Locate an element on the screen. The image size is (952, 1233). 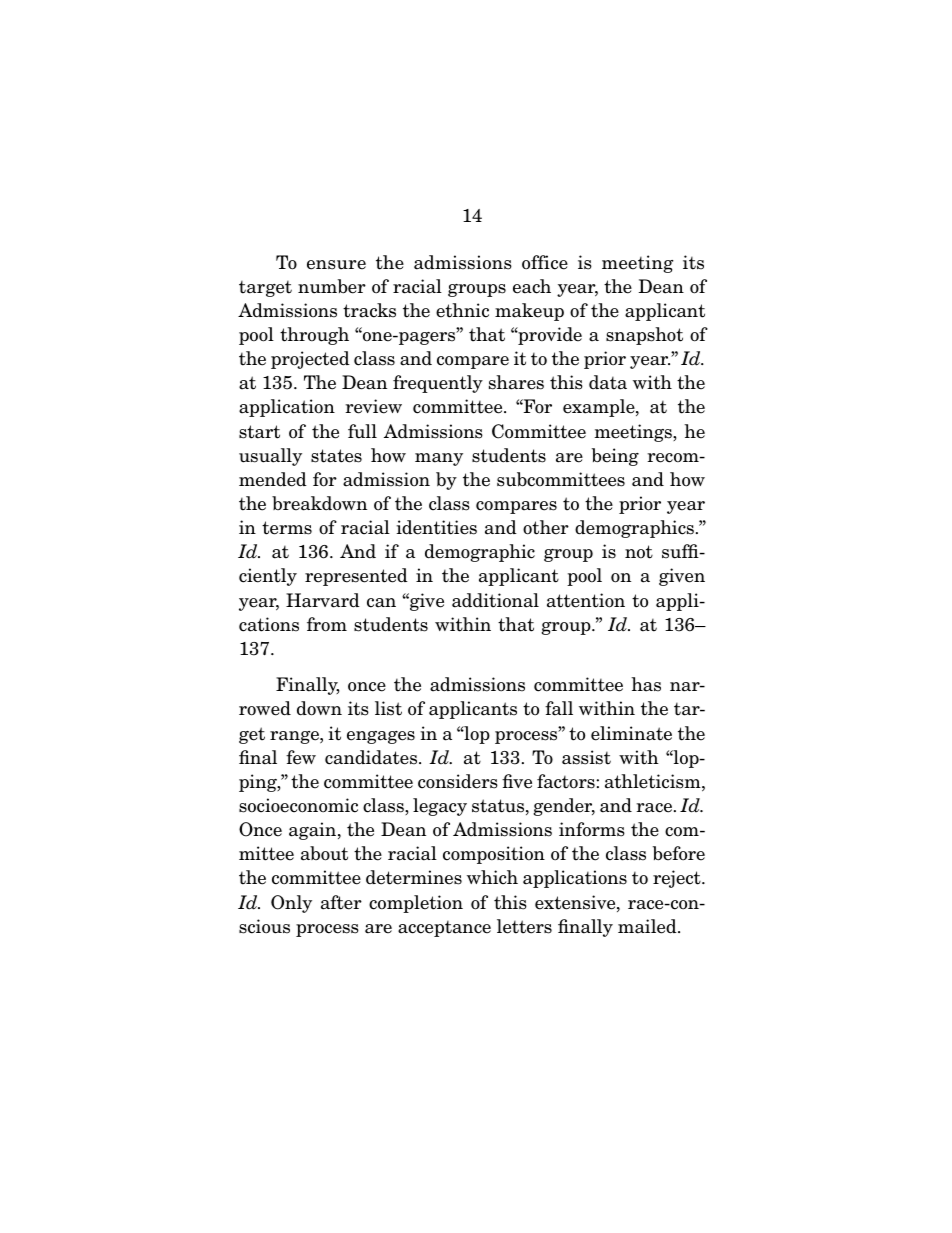
few is located at coordinates (301, 757).
